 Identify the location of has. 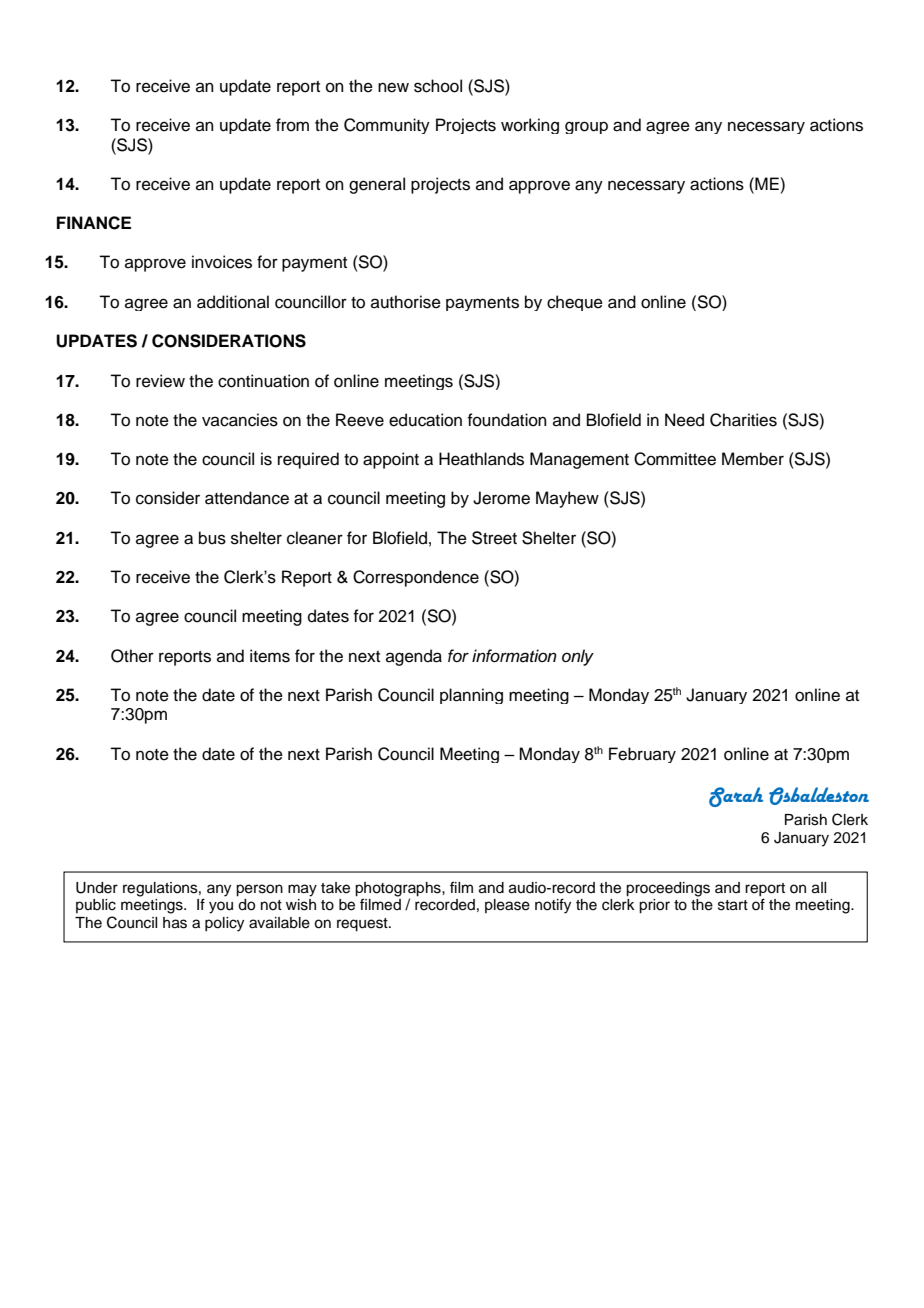
(175, 923).
